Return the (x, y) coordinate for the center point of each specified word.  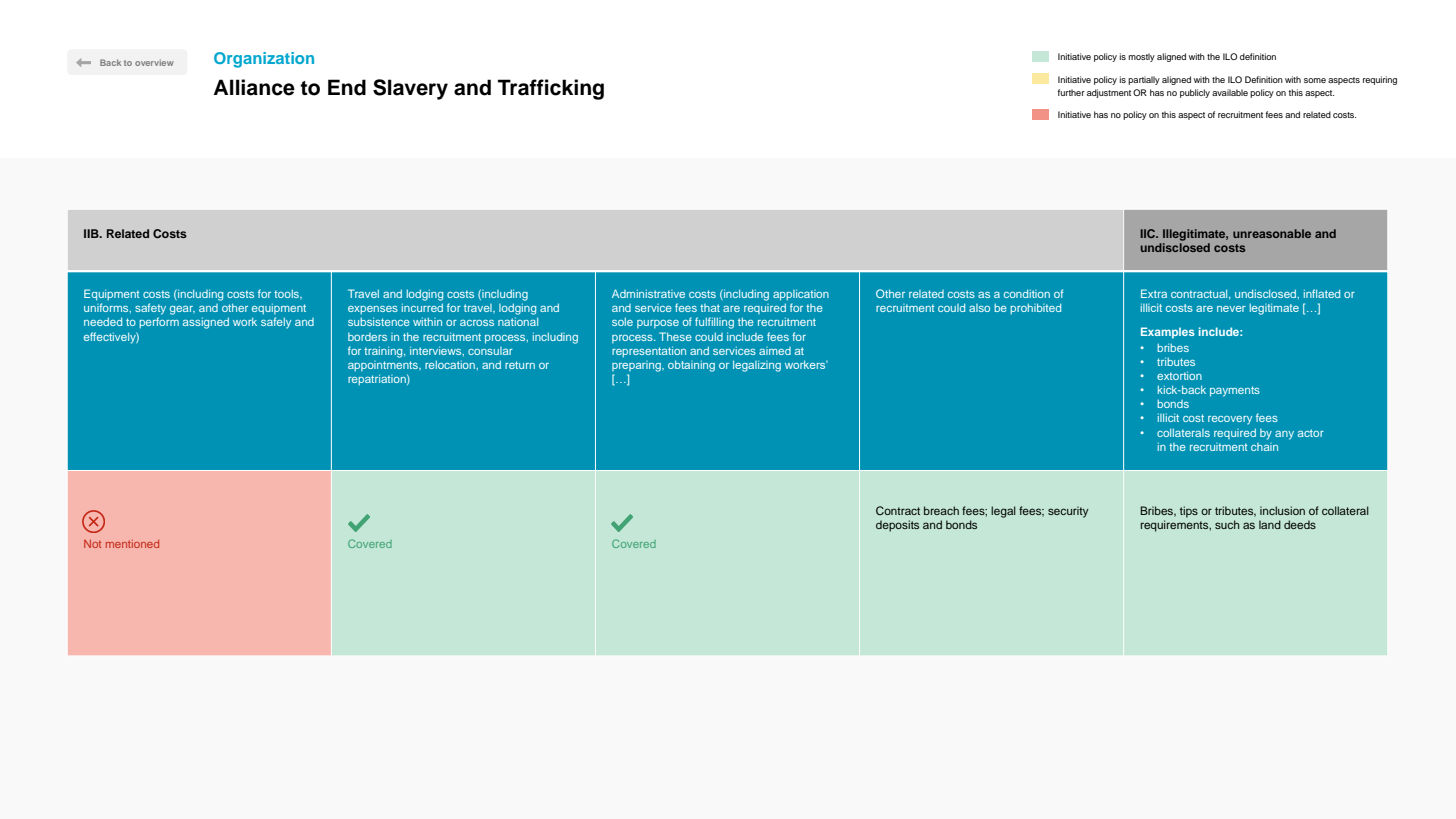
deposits (897, 526)
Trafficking (551, 89)
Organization (264, 60)
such (1227, 524)
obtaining (691, 366)
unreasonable (1272, 233)
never (1231, 309)
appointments (384, 366)
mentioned (132, 544)
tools (288, 294)
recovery (1230, 420)
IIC (1149, 233)
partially (1144, 80)
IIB (92, 233)
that (710, 308)
